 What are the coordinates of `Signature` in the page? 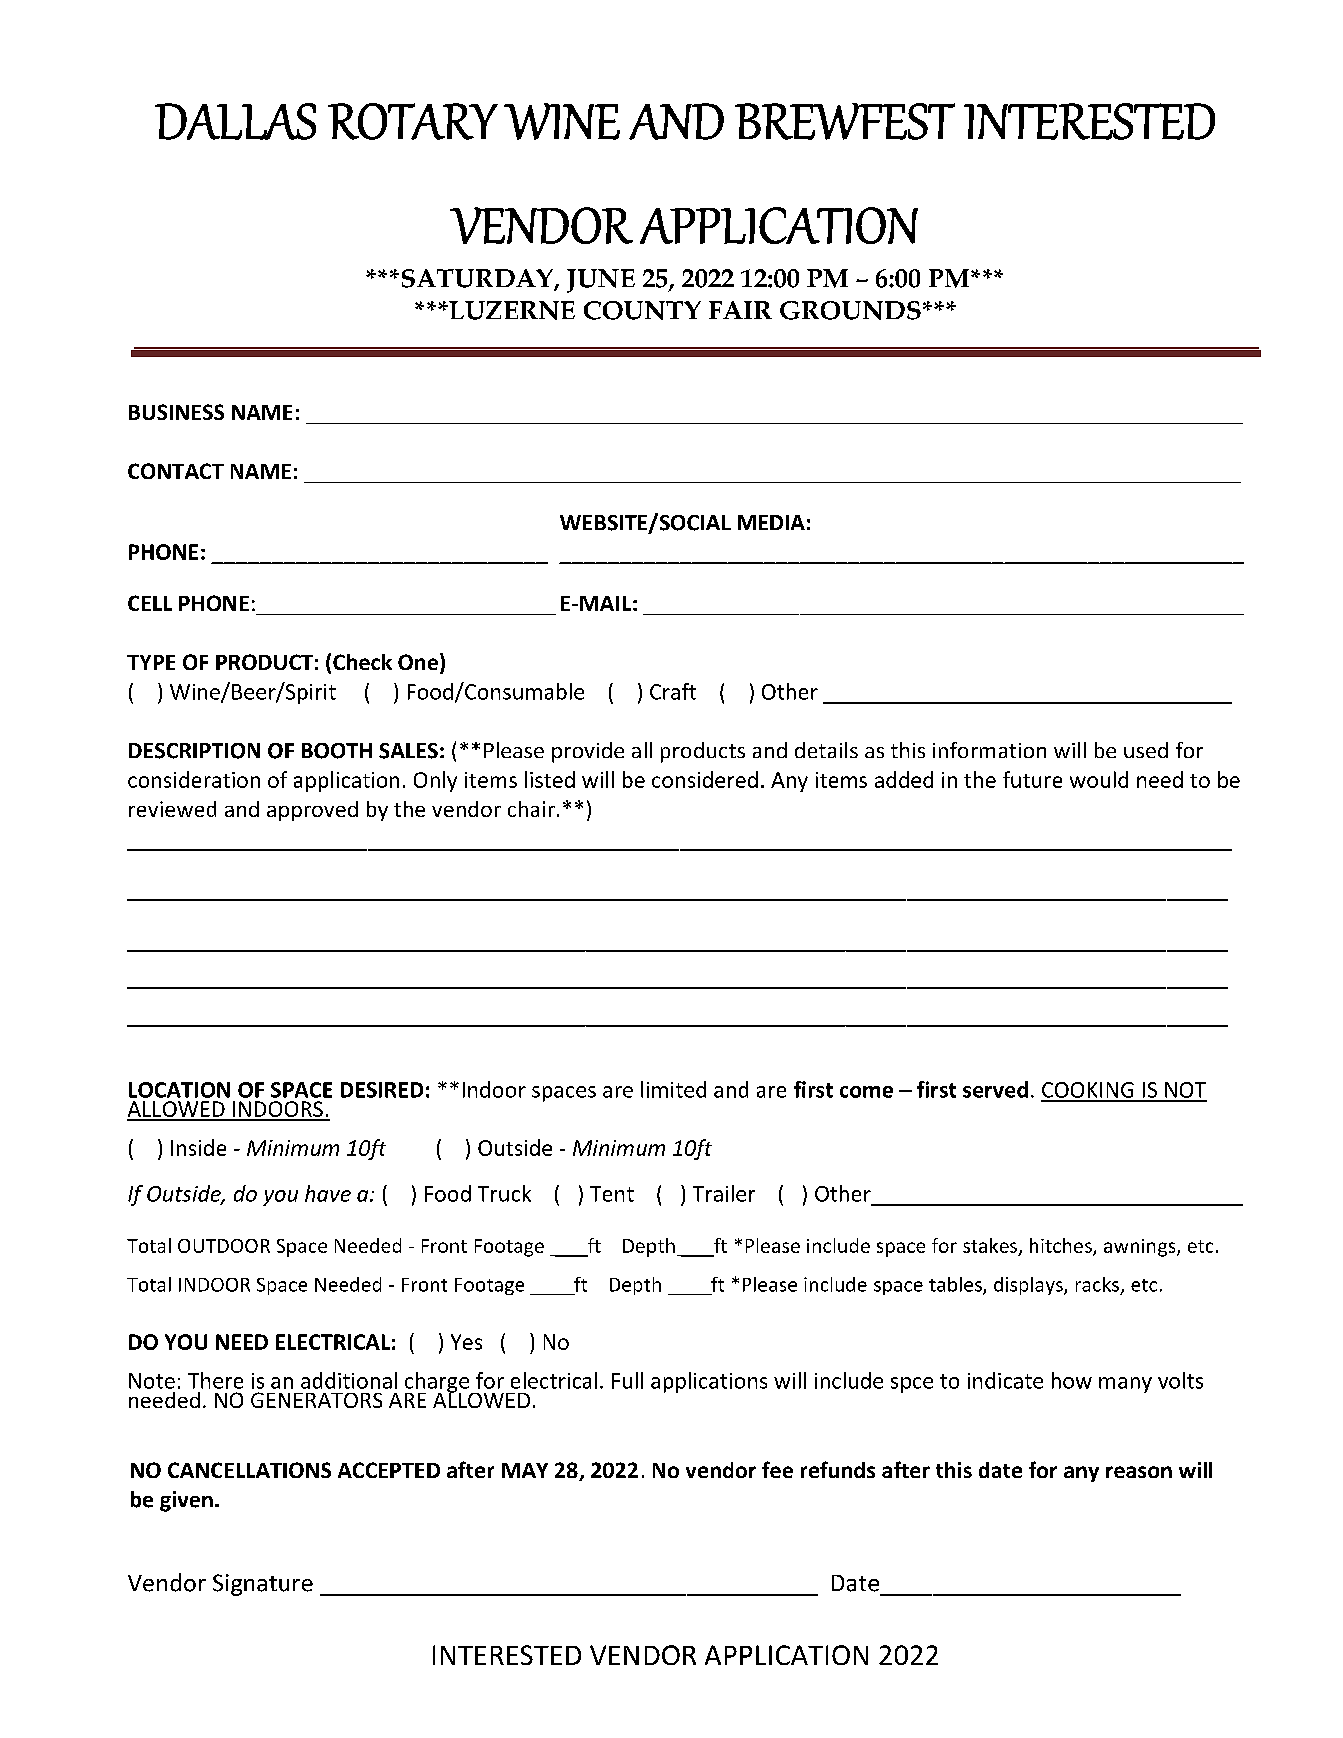 It's located at (263, 1585).
